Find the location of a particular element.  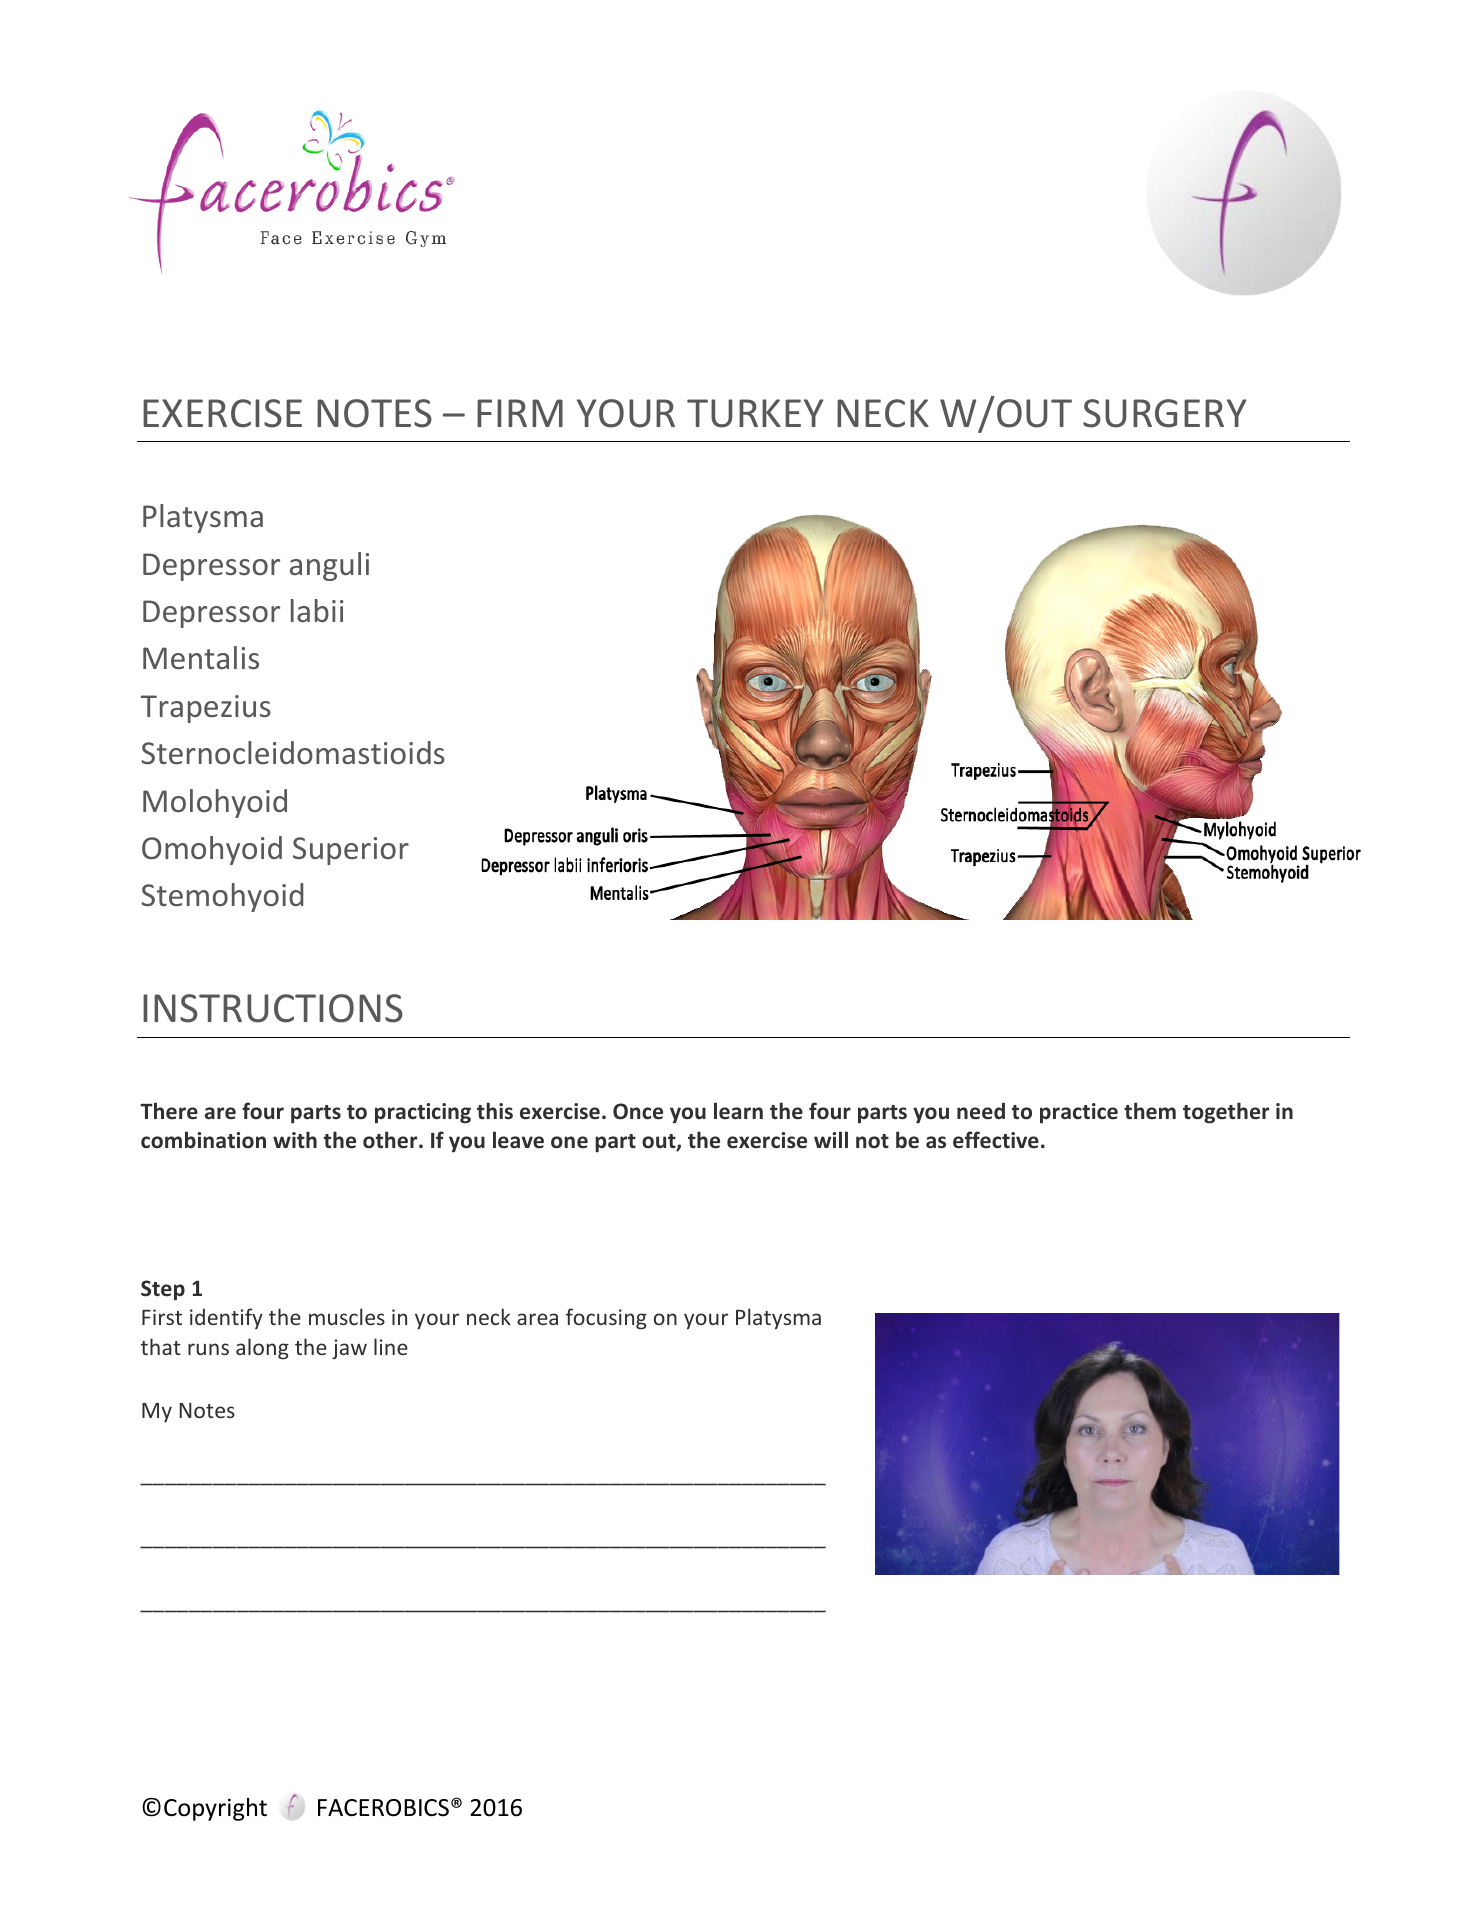

Copyright is located at coordinates (215, 1809).
